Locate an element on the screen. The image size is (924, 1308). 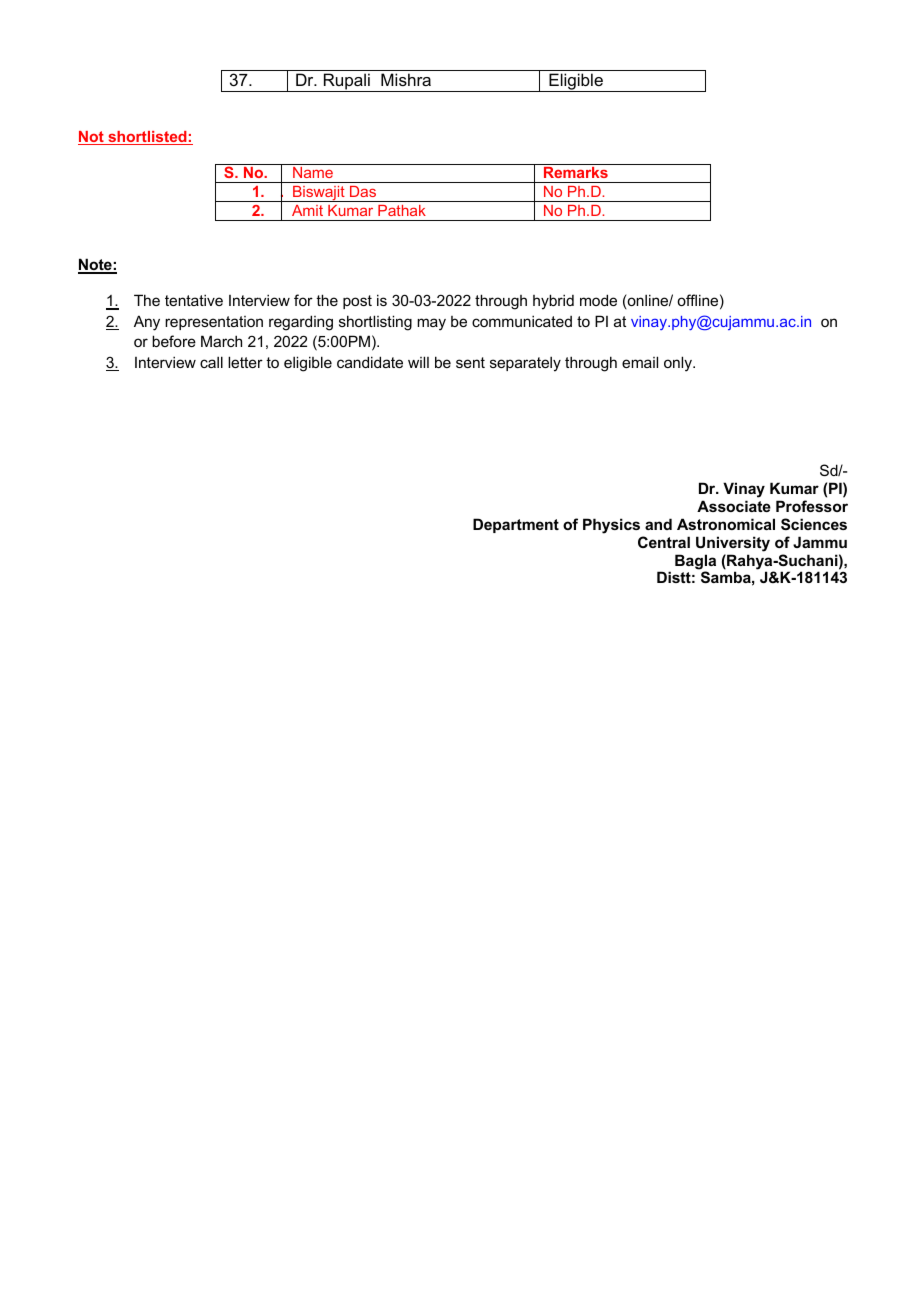
mode is located at coordinates (598, 300).
